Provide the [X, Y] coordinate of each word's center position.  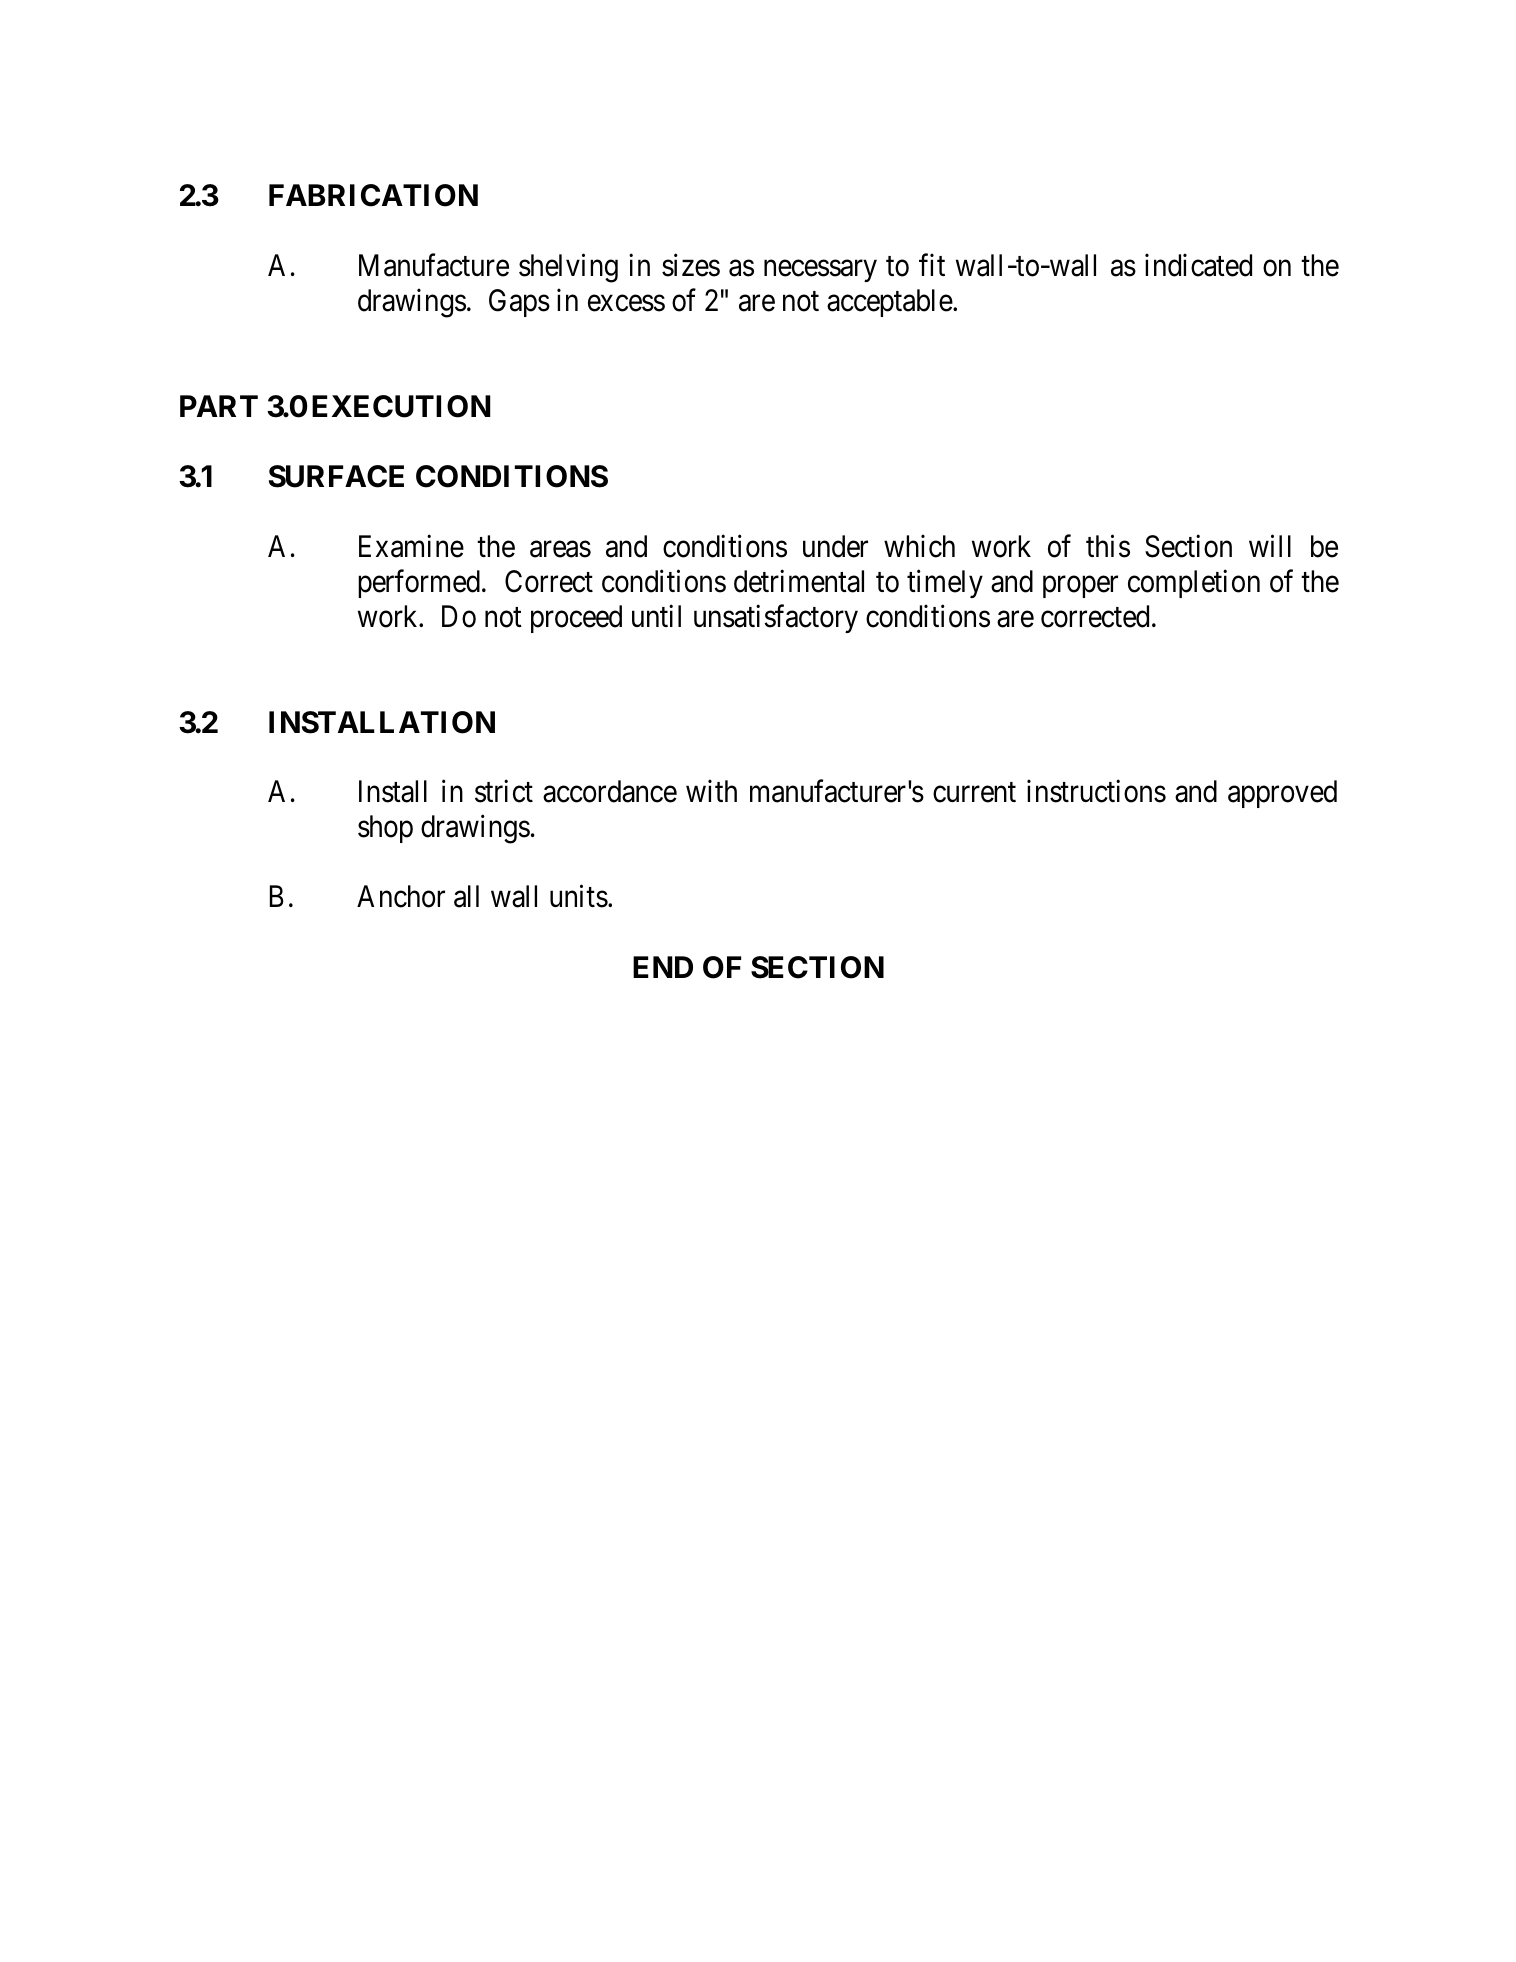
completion [1194, 583]
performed [419, 583]
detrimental [799, 581]
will [1270, 545]
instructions [1096, 791]
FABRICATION [373, 195]
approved [1282, 794]
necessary [820, 271]
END [663, 967]
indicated [1198, 265]
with [711, 791]
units [579, 896]
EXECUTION [401, 406]
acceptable [890, 303]
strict [504, 791]
